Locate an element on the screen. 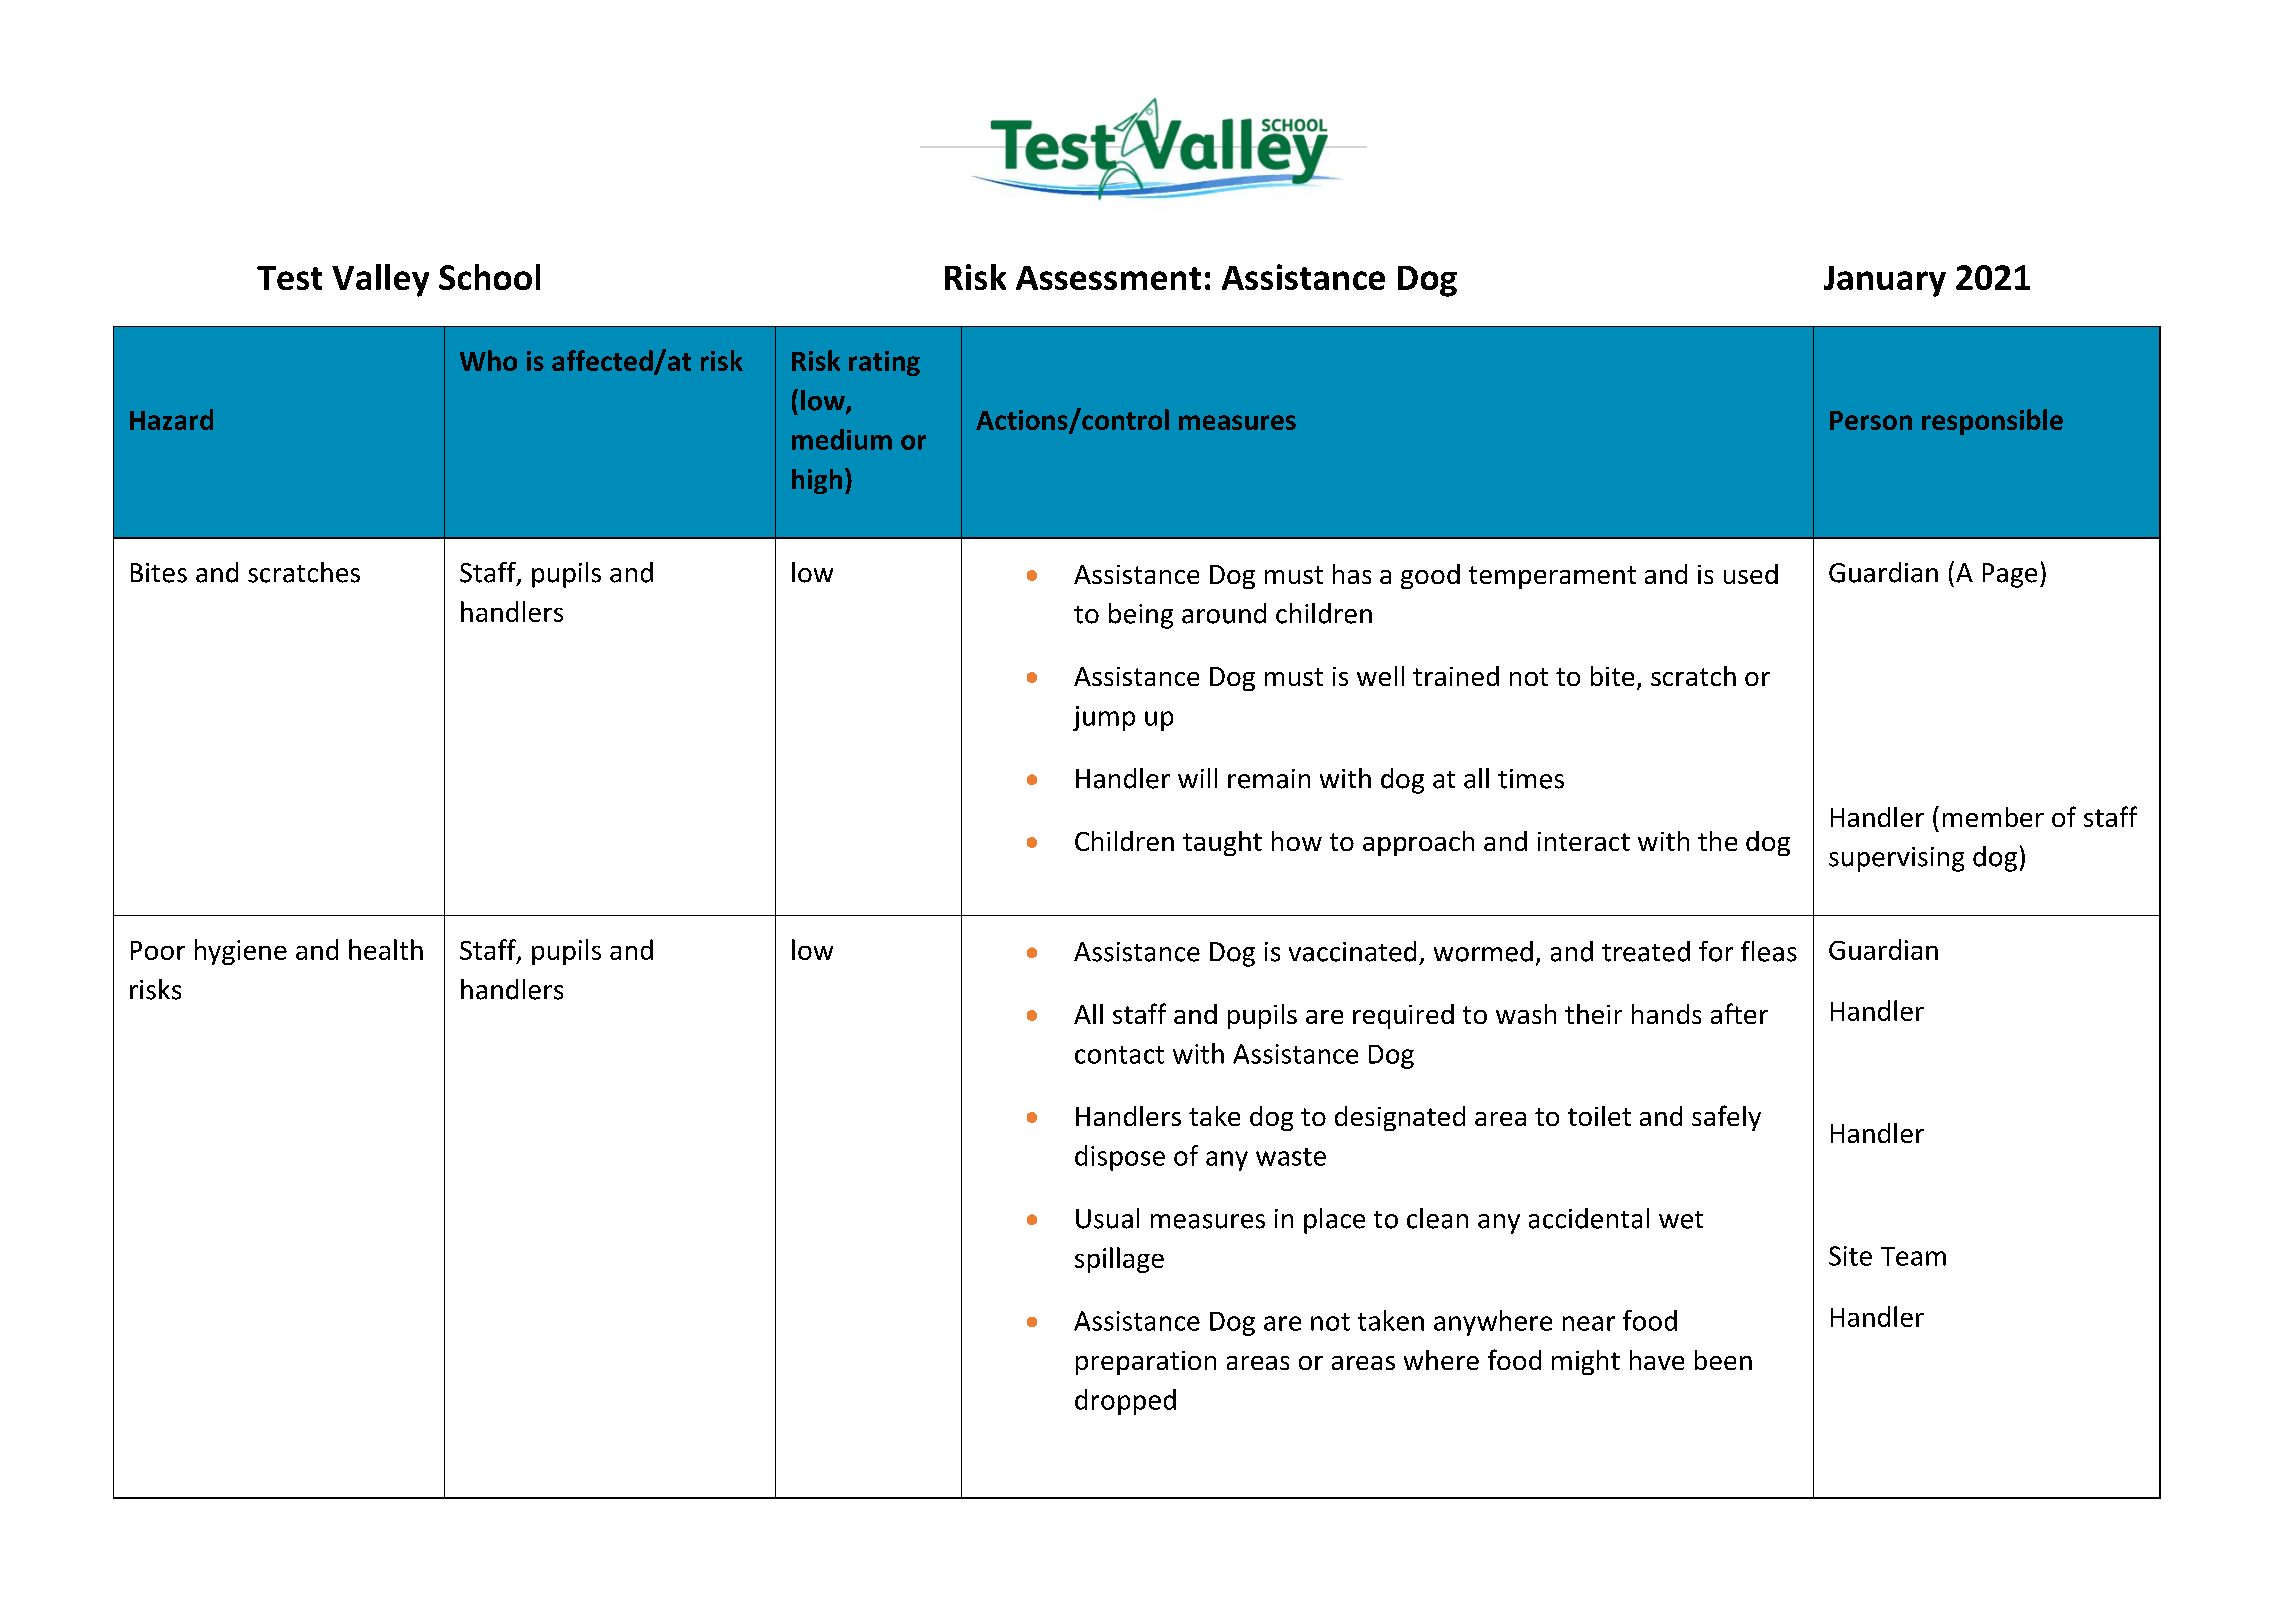 The image size is (2289, 1619). contact is located at coordinates (1119, 1055).
